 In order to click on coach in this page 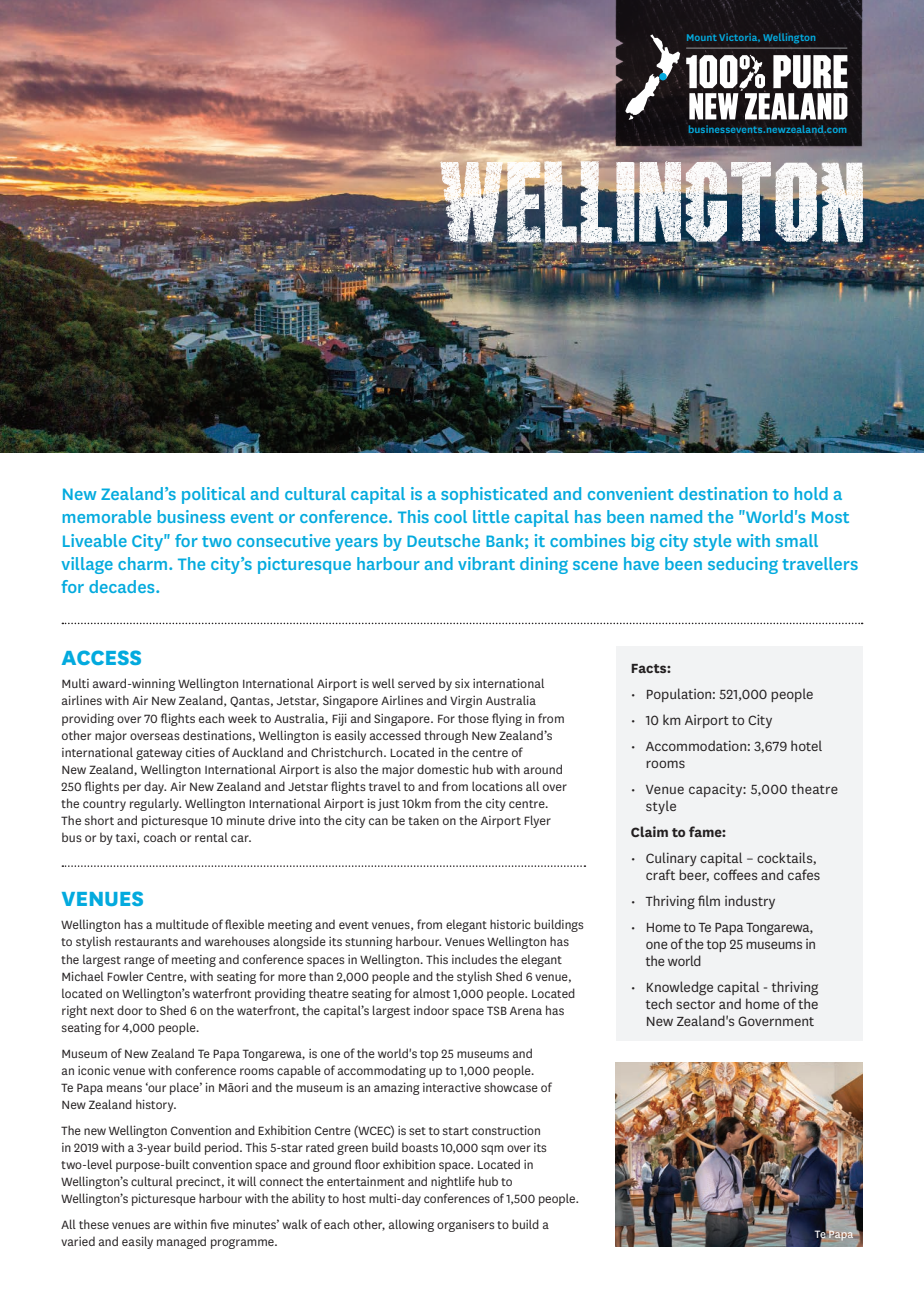, I will do `click(160, 837)`.
